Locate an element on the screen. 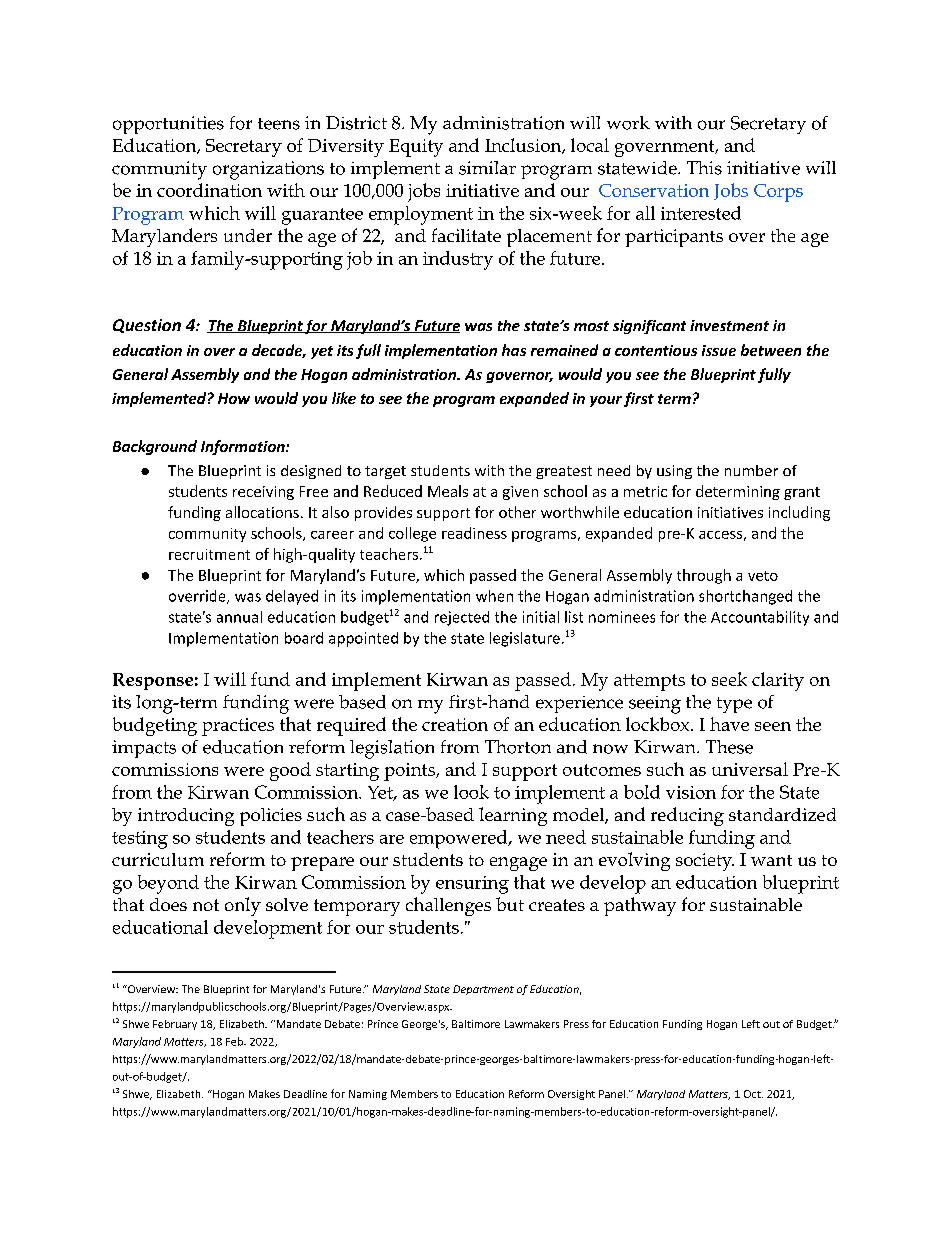  Department is located at coordinates (483, 990).
